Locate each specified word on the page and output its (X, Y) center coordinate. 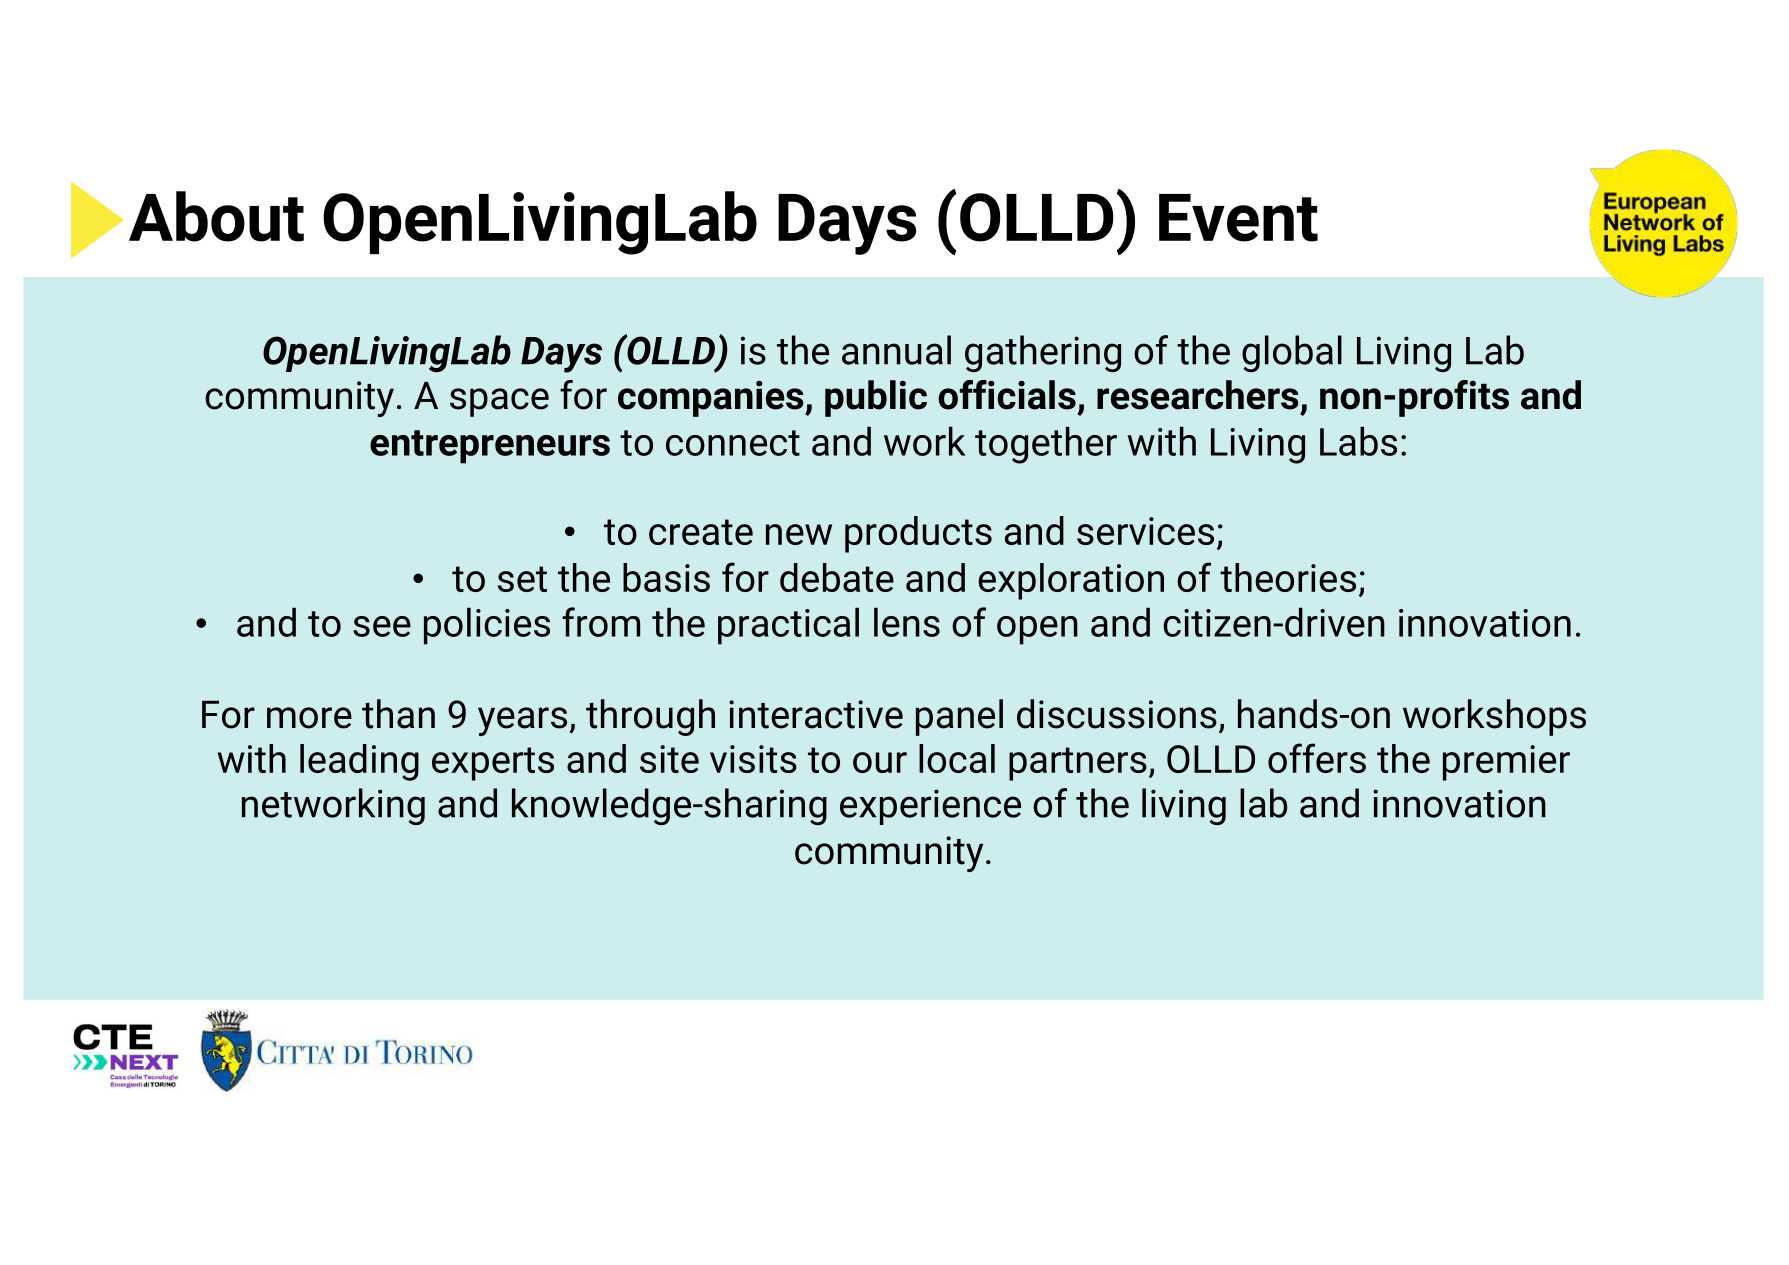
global (1292, 353)
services (1145, 531)
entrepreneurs (490, 447)
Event (1238, 218)
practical (788, 626)
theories (1288, 577)
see (382, 626)
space (499, 402)
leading (359, 762)
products (918, 534)
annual (896, 350)
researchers (1198, 395)
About (216, 216)
